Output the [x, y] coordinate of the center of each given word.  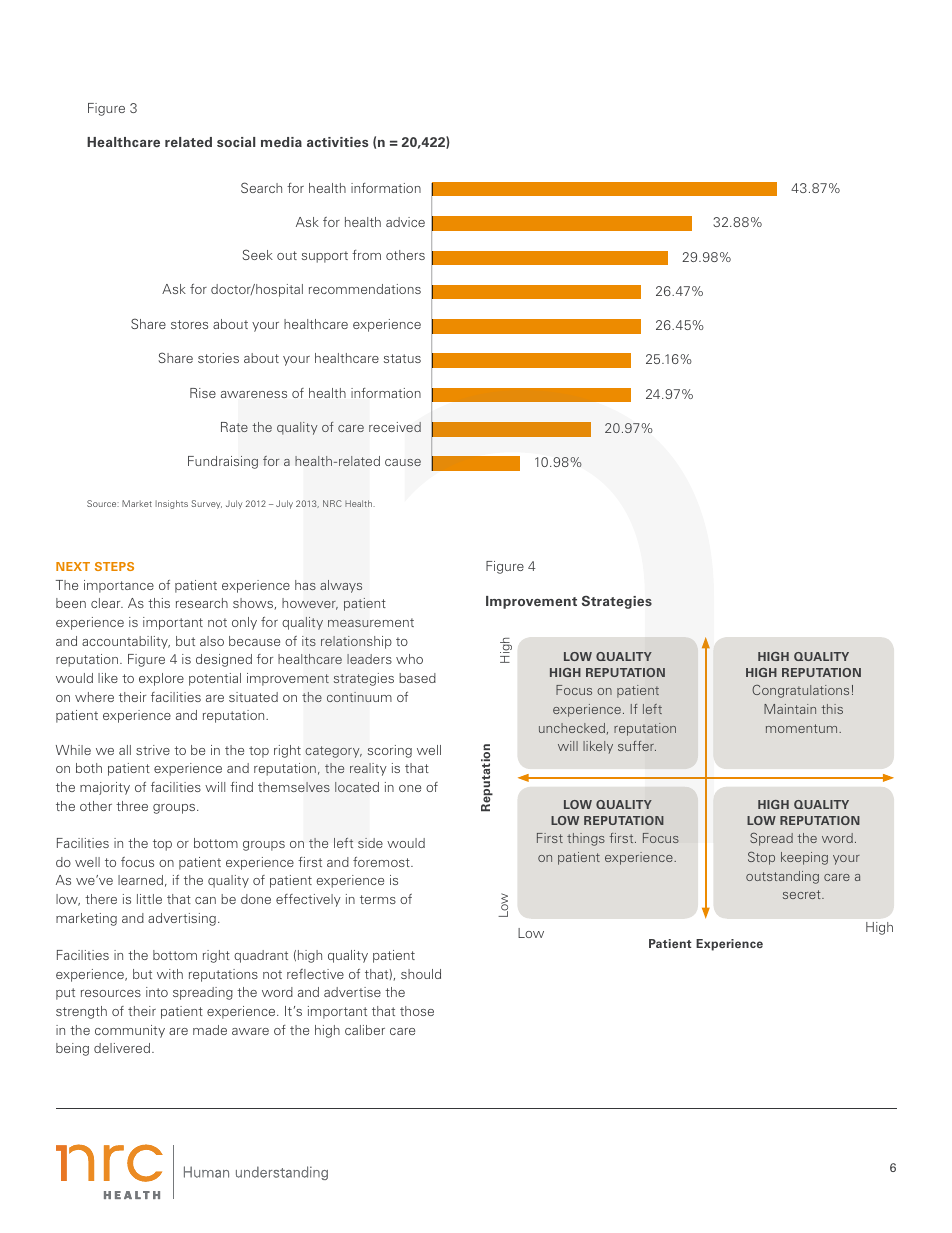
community [130, 1031]
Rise [203, 393]
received [395, 427]
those [417, 1011]
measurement [371, 622]
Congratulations [800, 691]
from [366, 255]
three [132, 806]
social [236, 142]
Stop [761, 858]
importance [119, 586]
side [370, 843]
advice [405, 222]
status [402, 358]
